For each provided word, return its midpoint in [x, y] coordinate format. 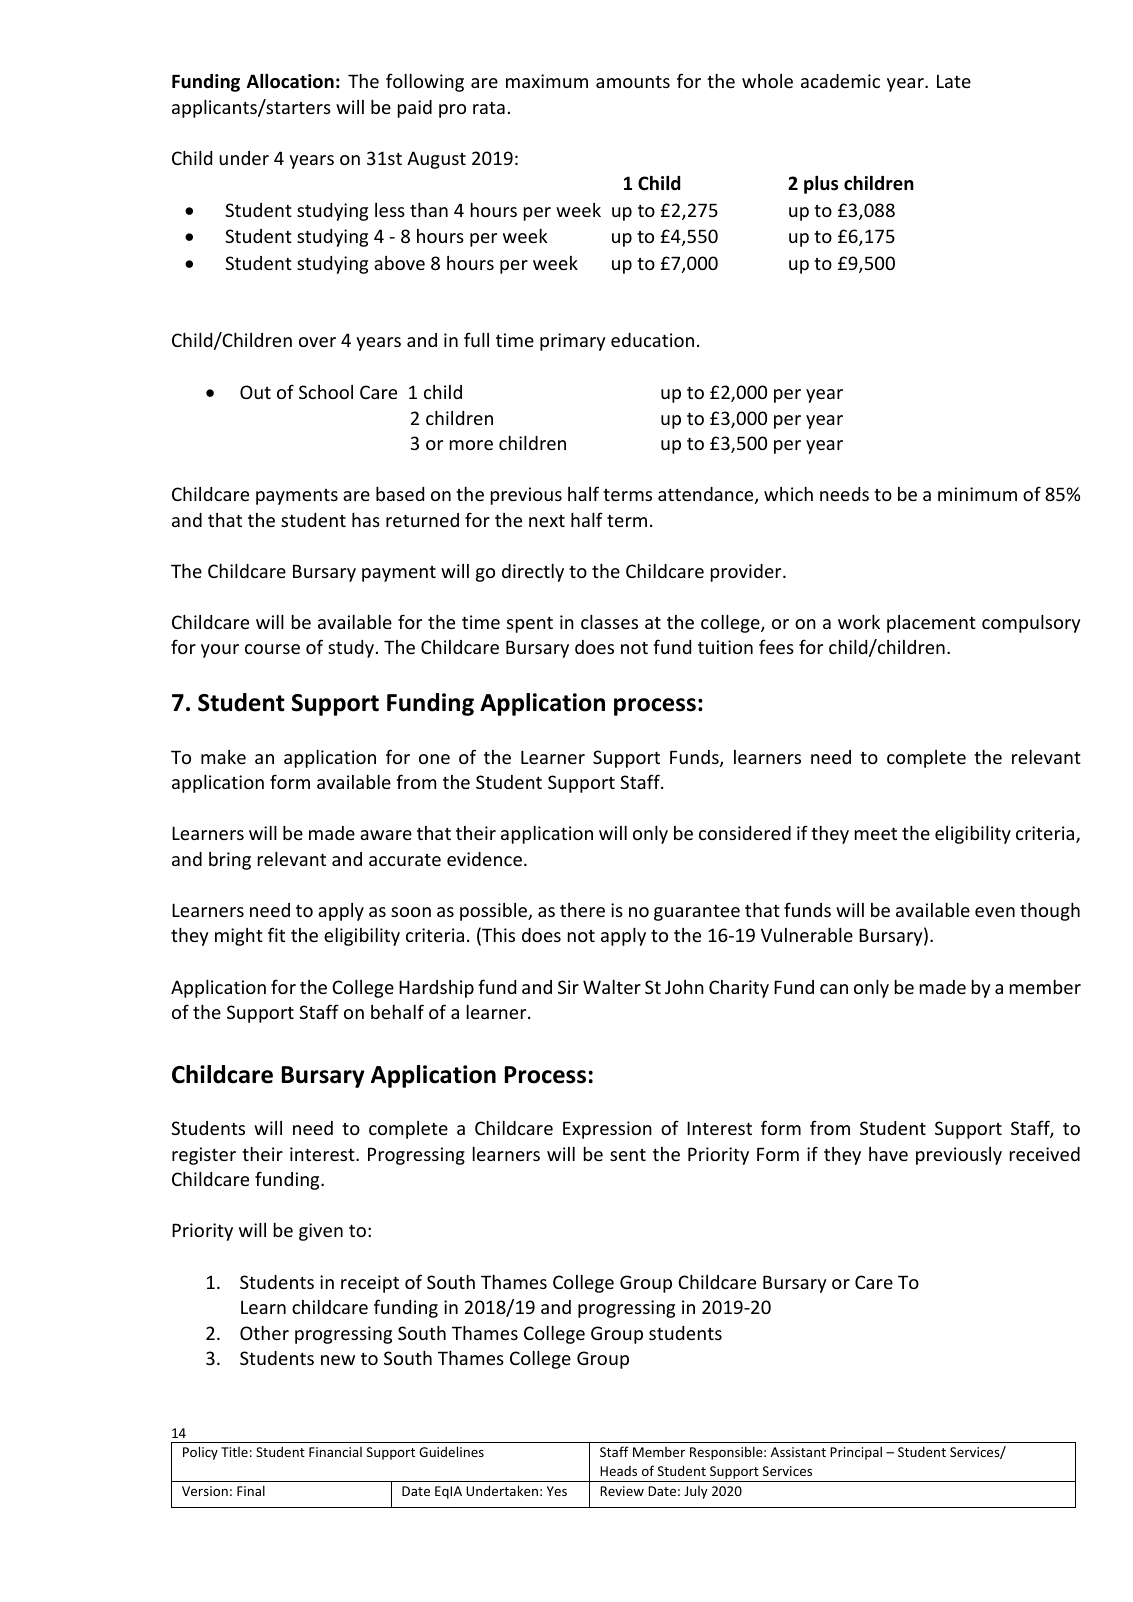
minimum [977, 494]
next [547, 521]
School [326, 392]
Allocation [290, 81]
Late [954, 81]
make [223, 757]
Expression [607, 1130]
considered [745, 833]
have [888, 1154]
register [204, 1156]
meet [876, 833]
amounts [633, 82]
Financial [335, 1452]
